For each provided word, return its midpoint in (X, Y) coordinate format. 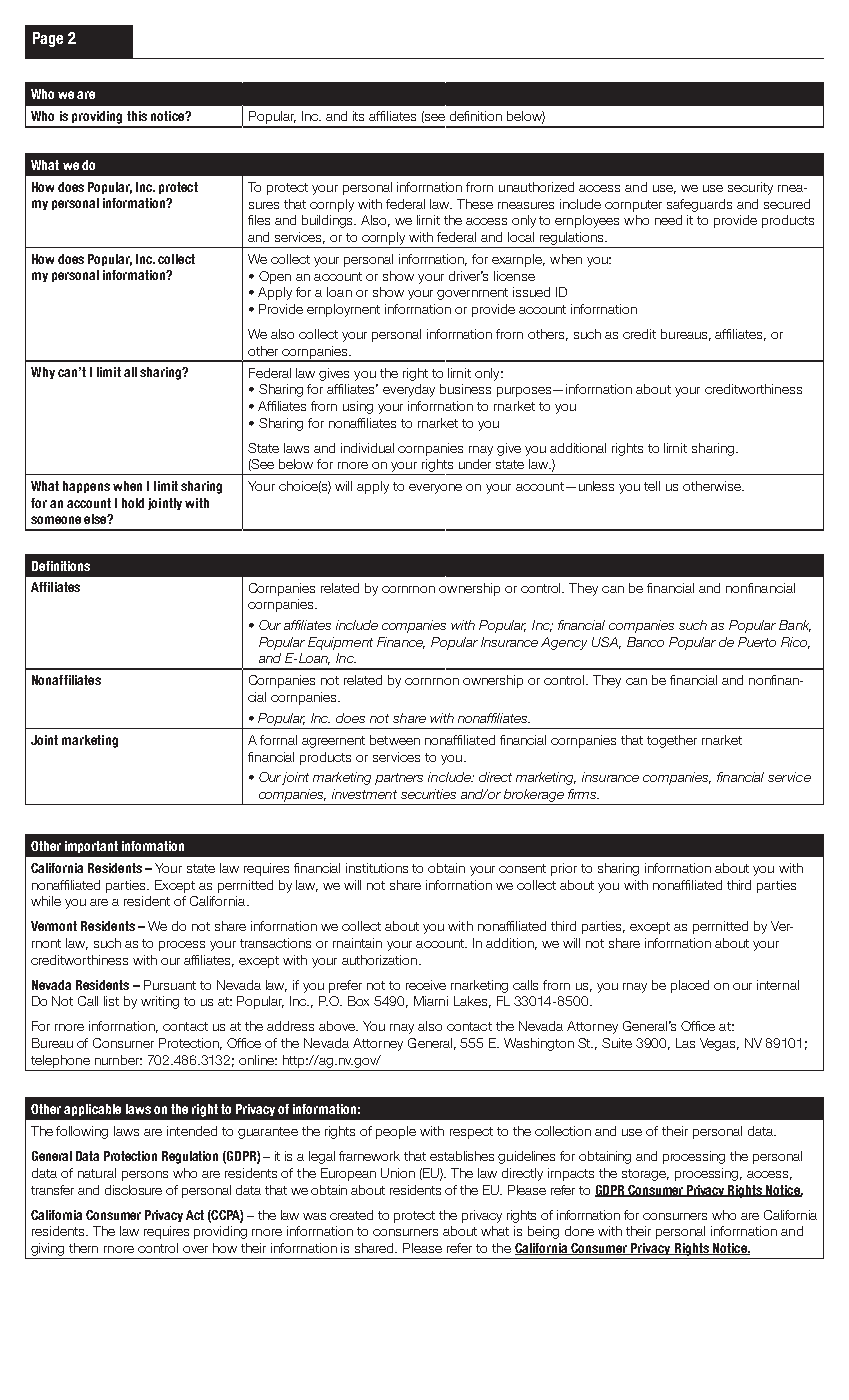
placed (690, 986)
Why (43, 373)
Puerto (757, 642)
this (137, 116)
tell (652, 486)
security (750, 188)
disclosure (133, 1190)
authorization (381, 960)
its (358, 116)
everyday (409, 390)
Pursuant (170, 985)
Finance (401, 643)
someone (56, 520)
